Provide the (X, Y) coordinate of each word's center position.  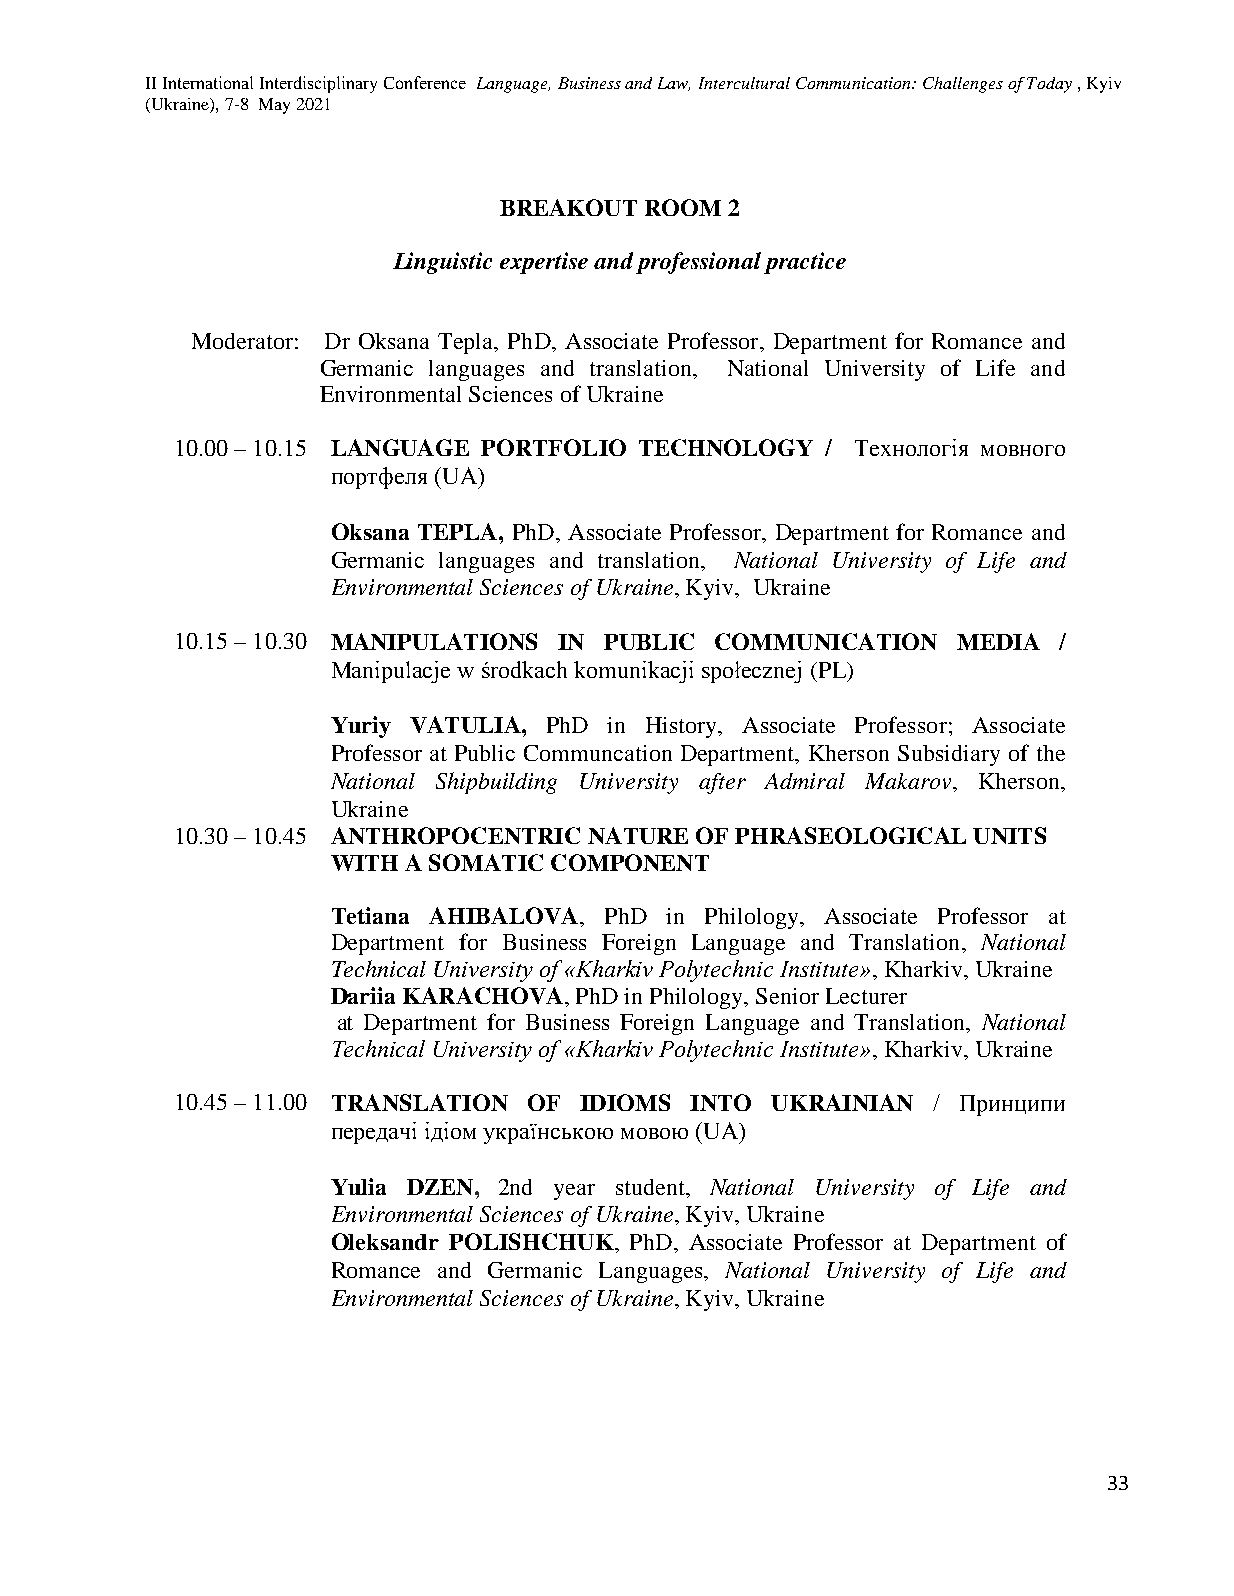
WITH (364, 863)
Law (674, 84)
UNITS (1009, 835)
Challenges (963, 85)
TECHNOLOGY (726, 447)
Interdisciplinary (318, 84)
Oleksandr (385, 1241)
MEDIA (998, 641)
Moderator (242, 341)
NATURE (638, 835)
